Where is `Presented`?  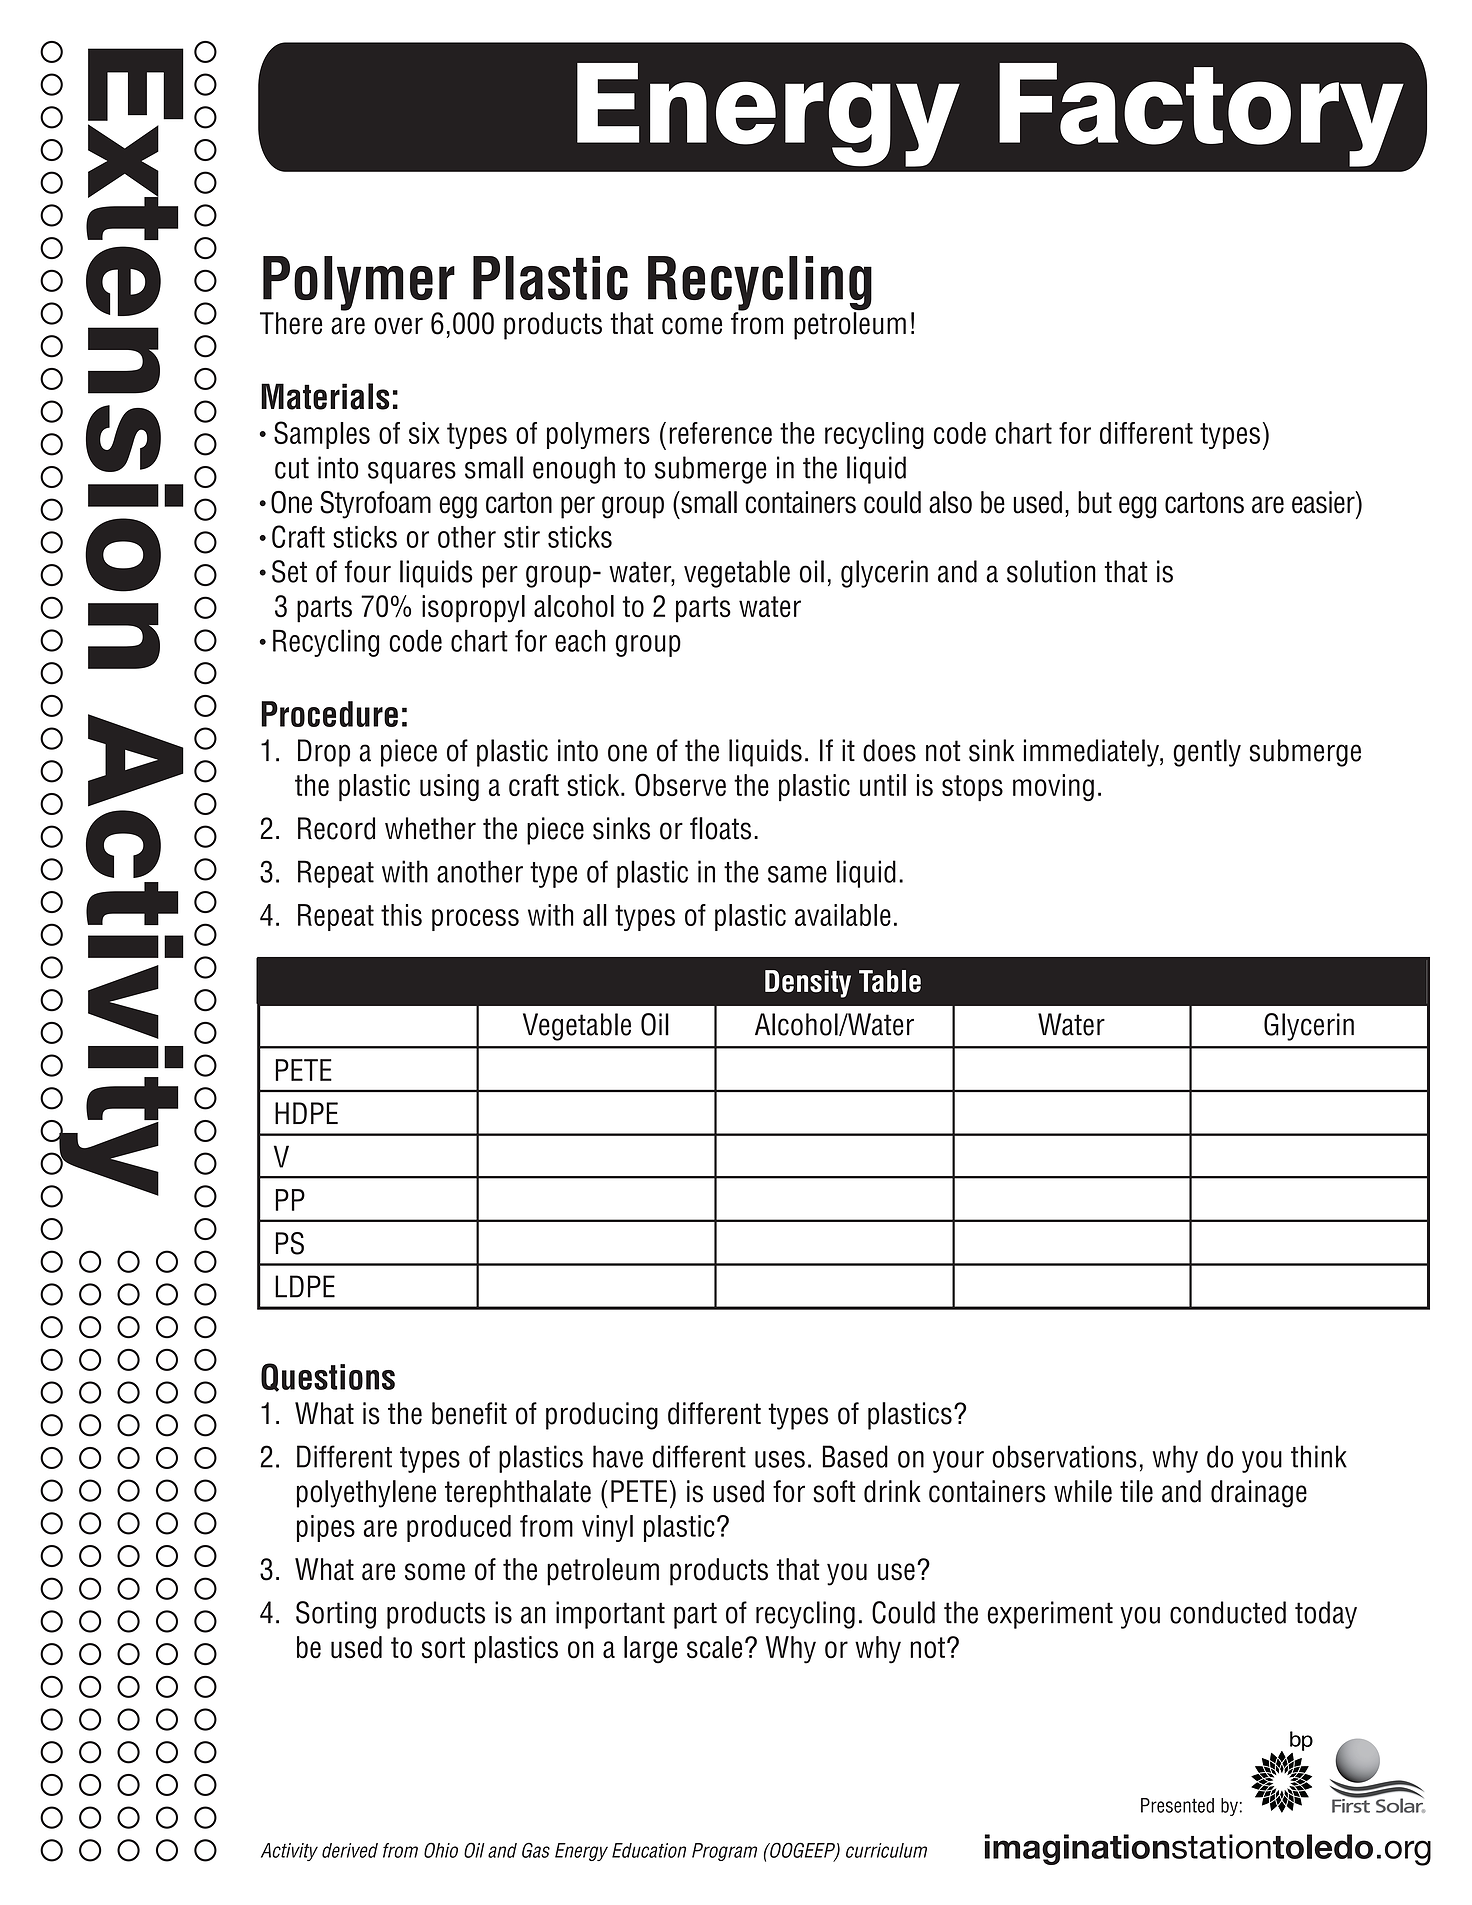 Presented is located at coordinates (1177, 1805).
